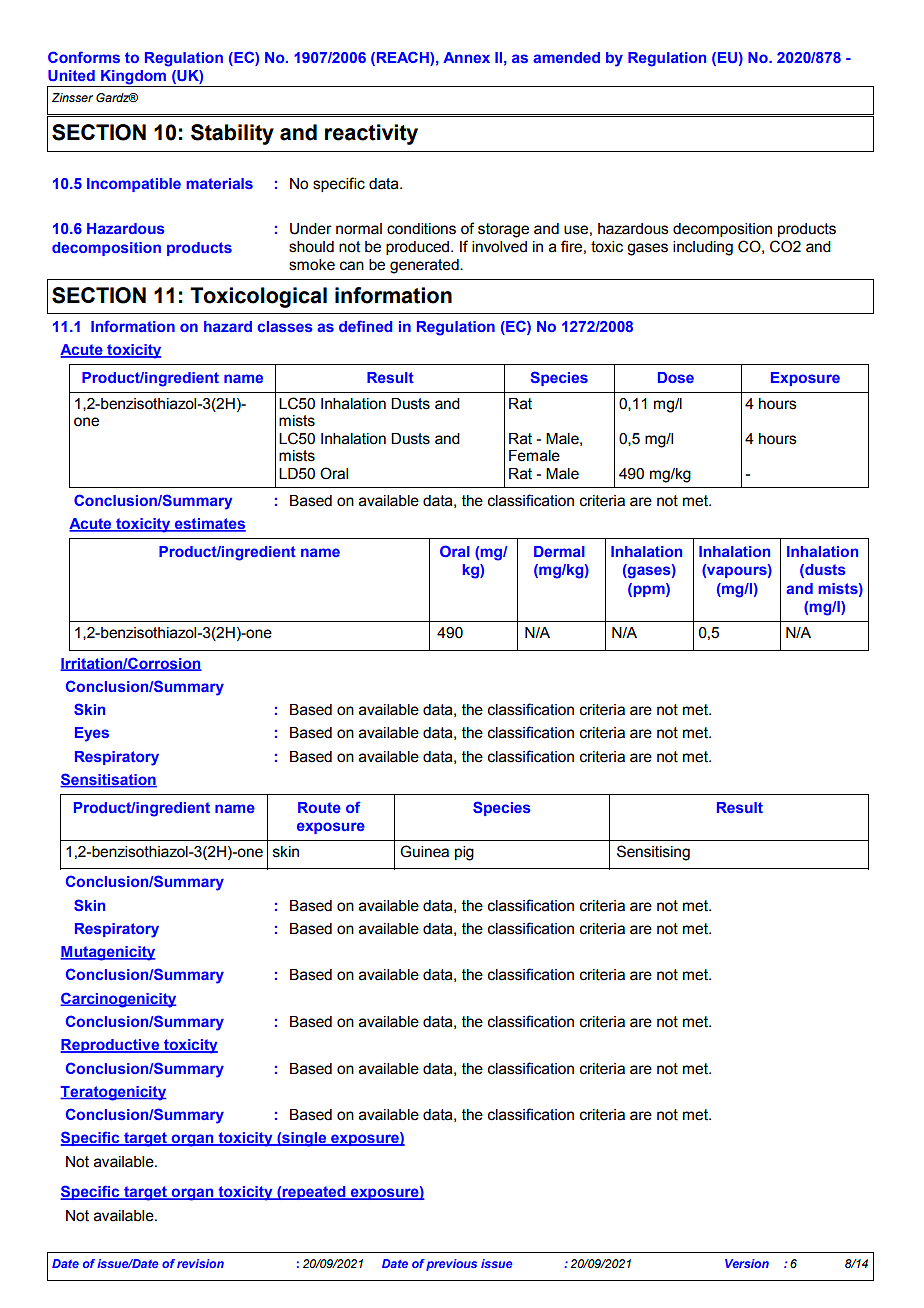  What do you see at coordinates (676, 377) in the image?
I see `Dose` at bounding box center [676, 377].
